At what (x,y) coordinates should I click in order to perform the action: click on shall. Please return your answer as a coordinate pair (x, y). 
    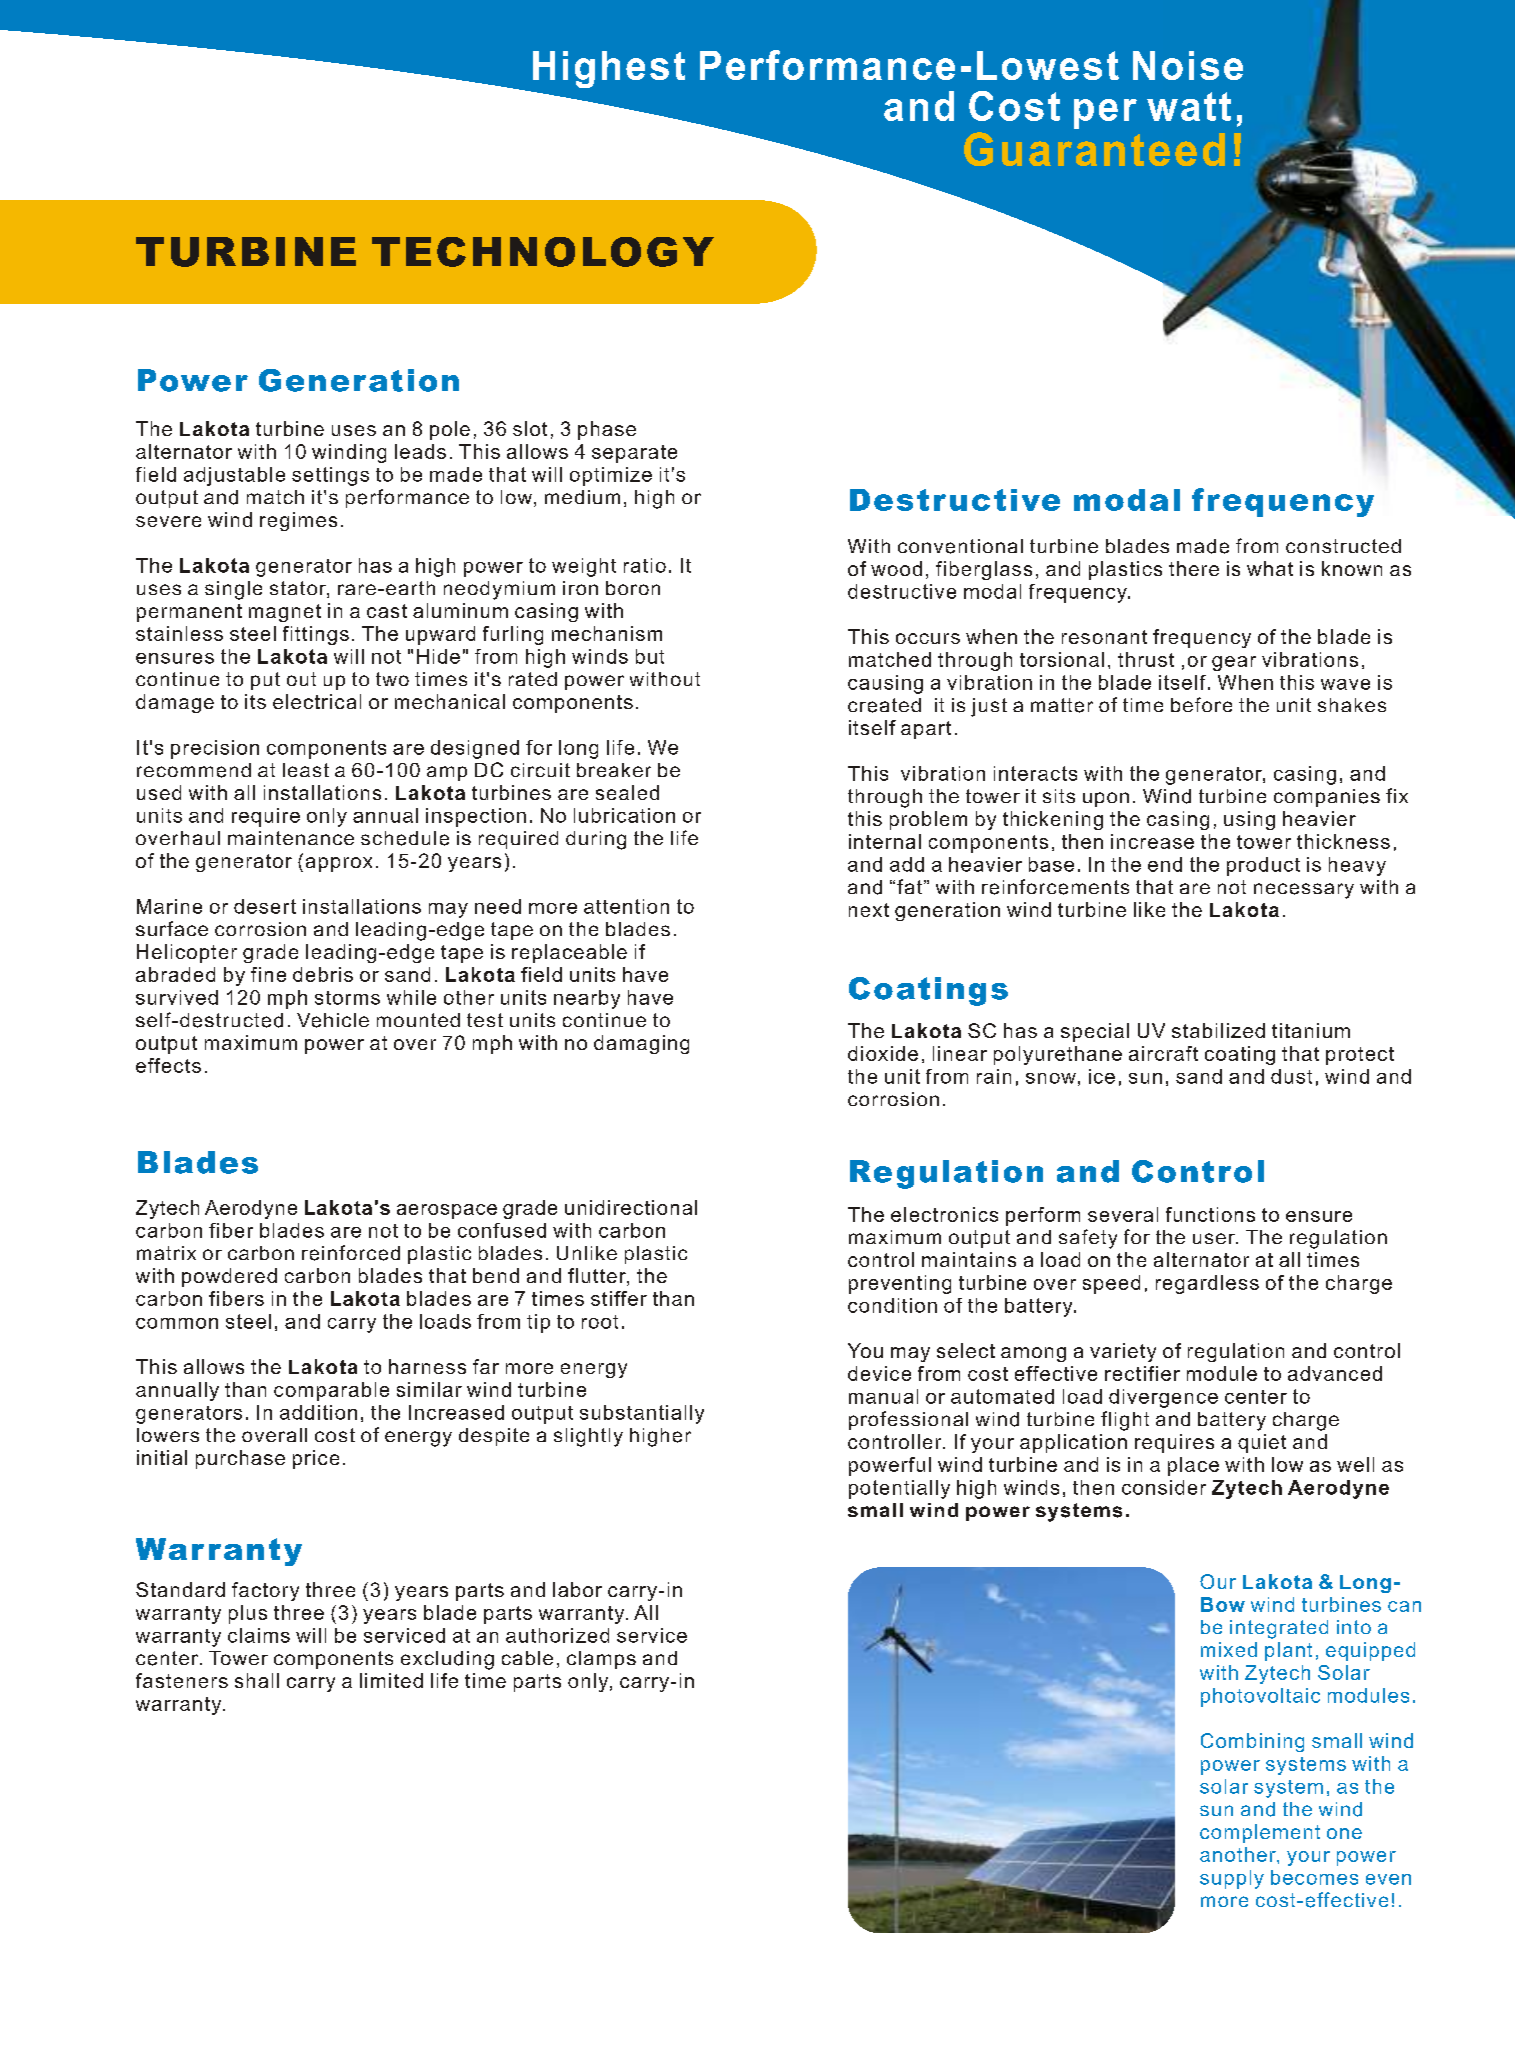
    Looking at the image, I should click on (257, 1680).
